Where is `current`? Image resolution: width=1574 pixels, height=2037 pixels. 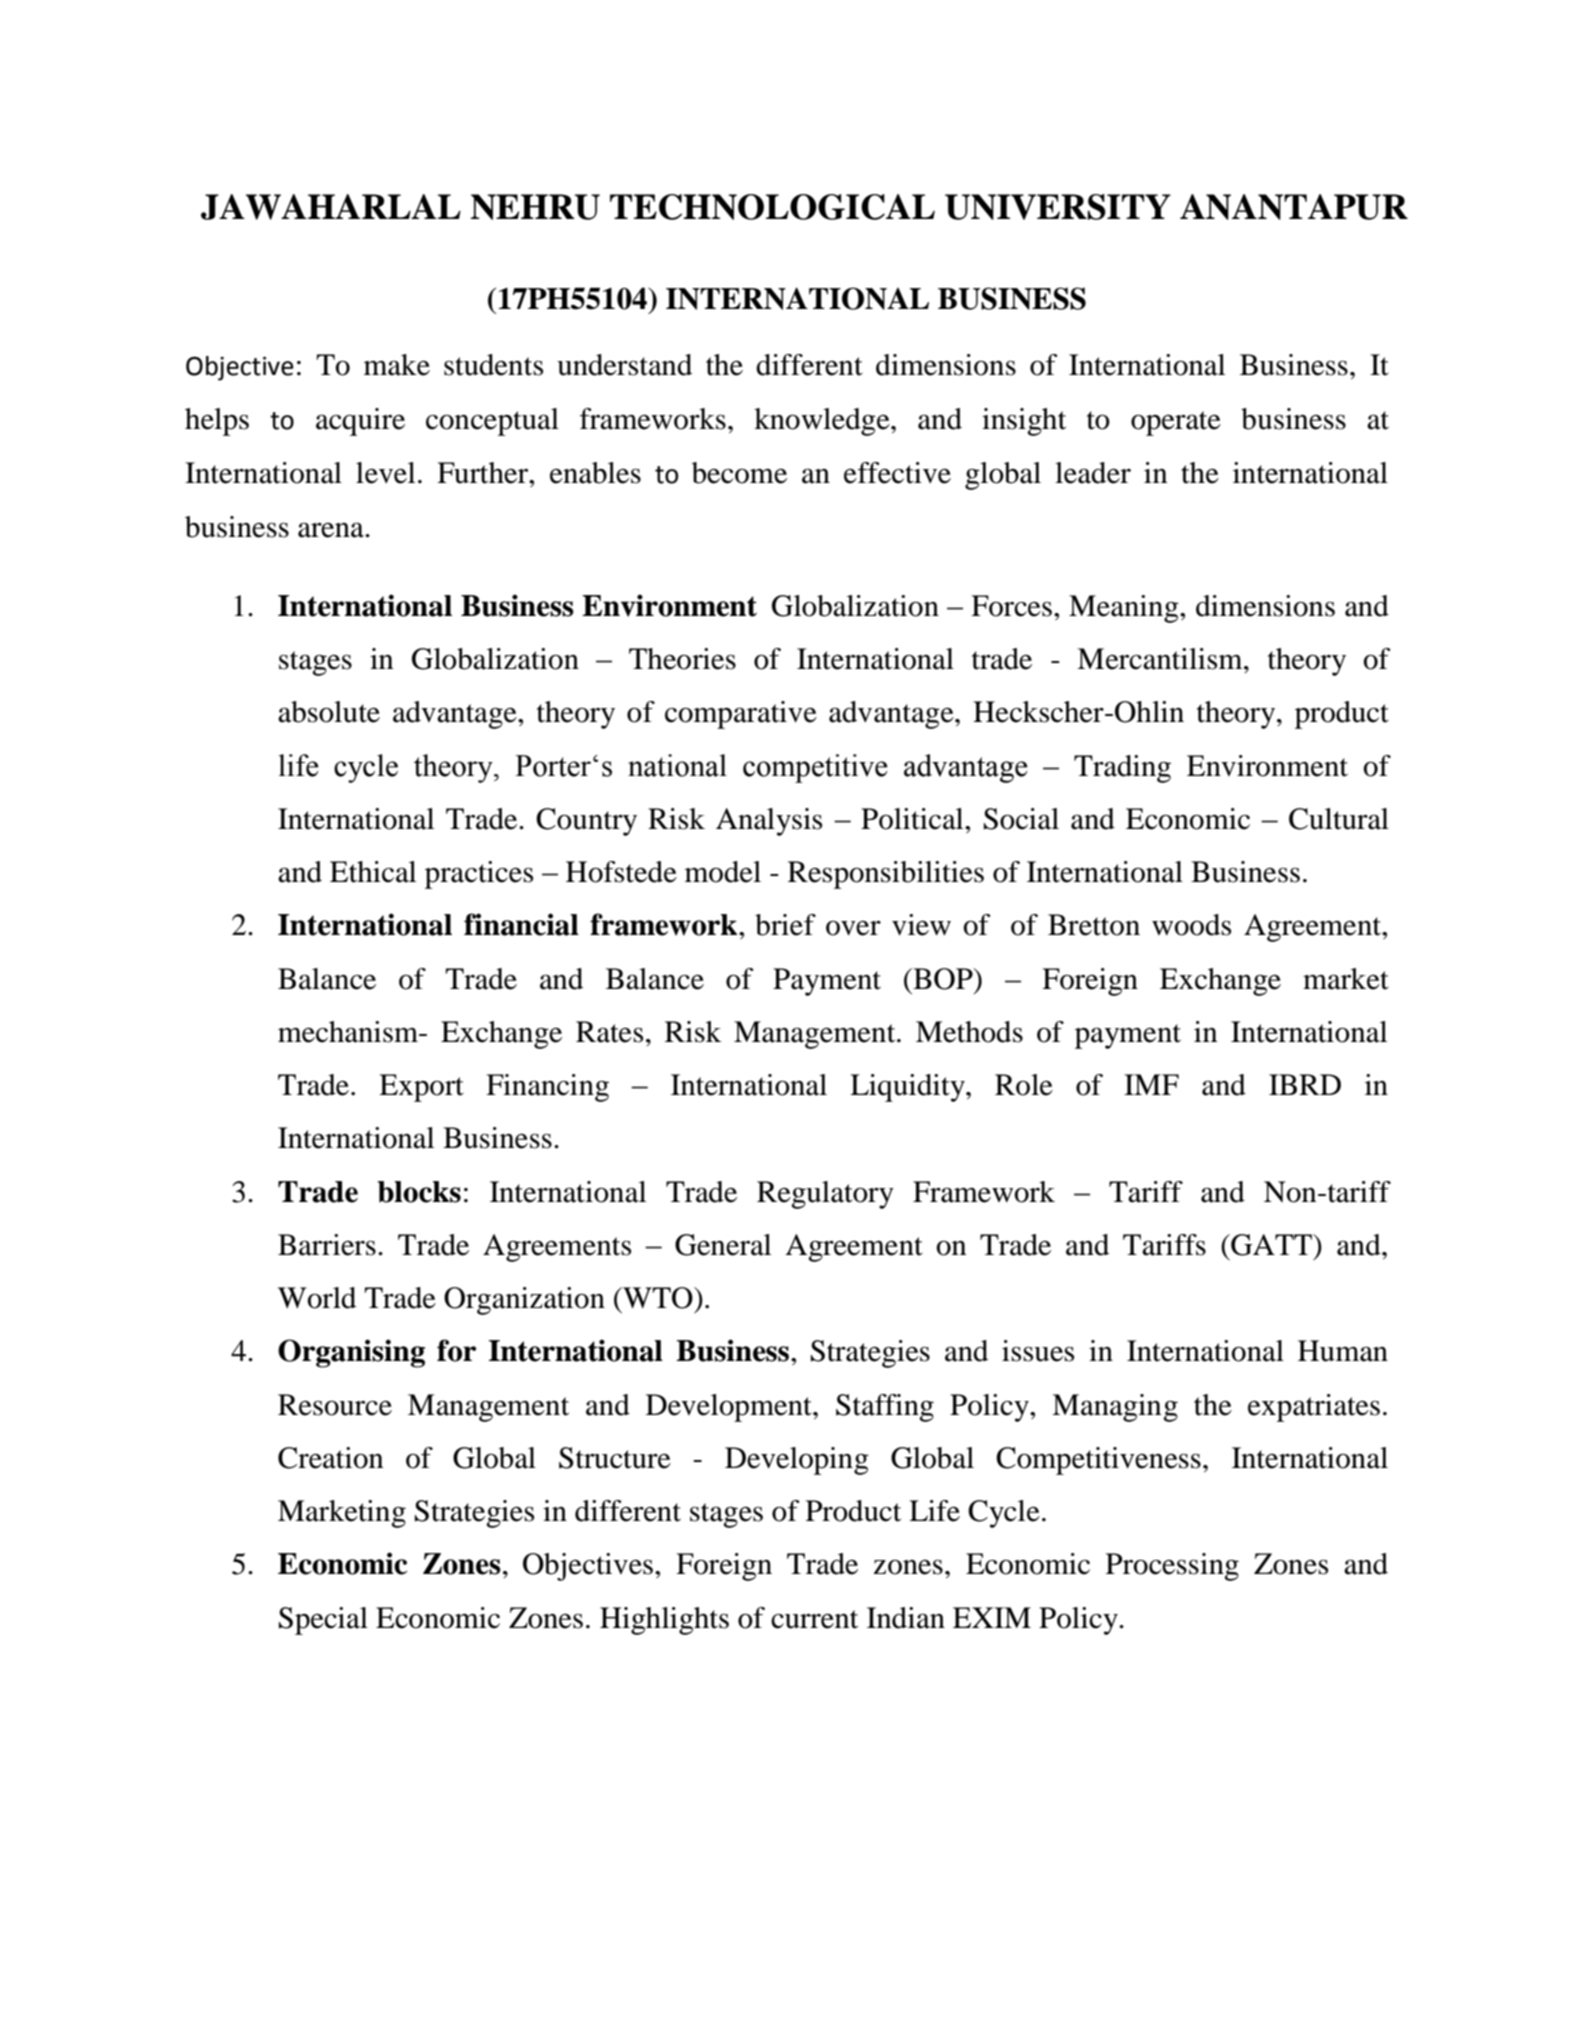
current is located at coordinates (814, 1619).
